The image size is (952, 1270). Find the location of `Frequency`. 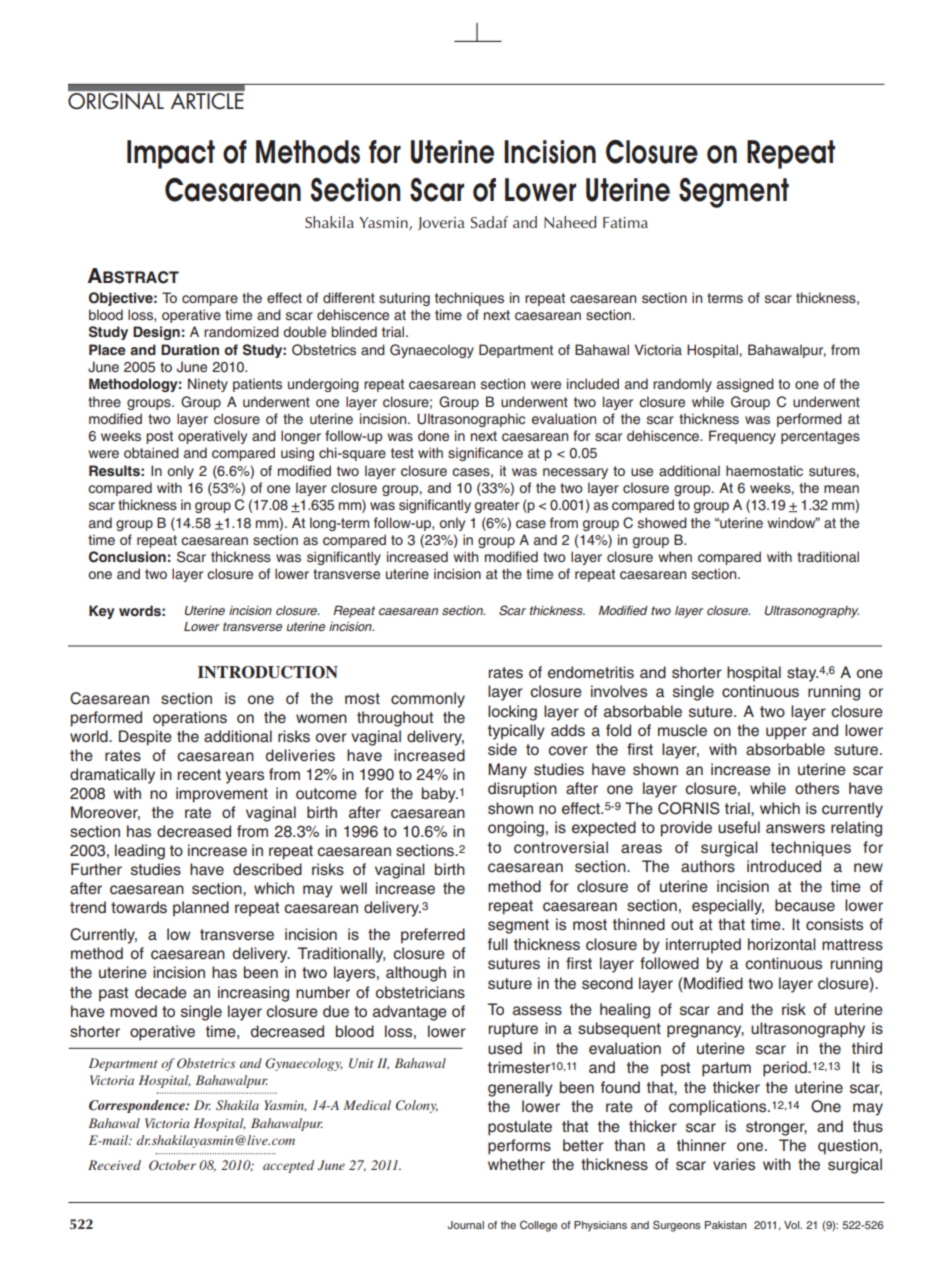

Frequency is located at coordinates (742, 437).
